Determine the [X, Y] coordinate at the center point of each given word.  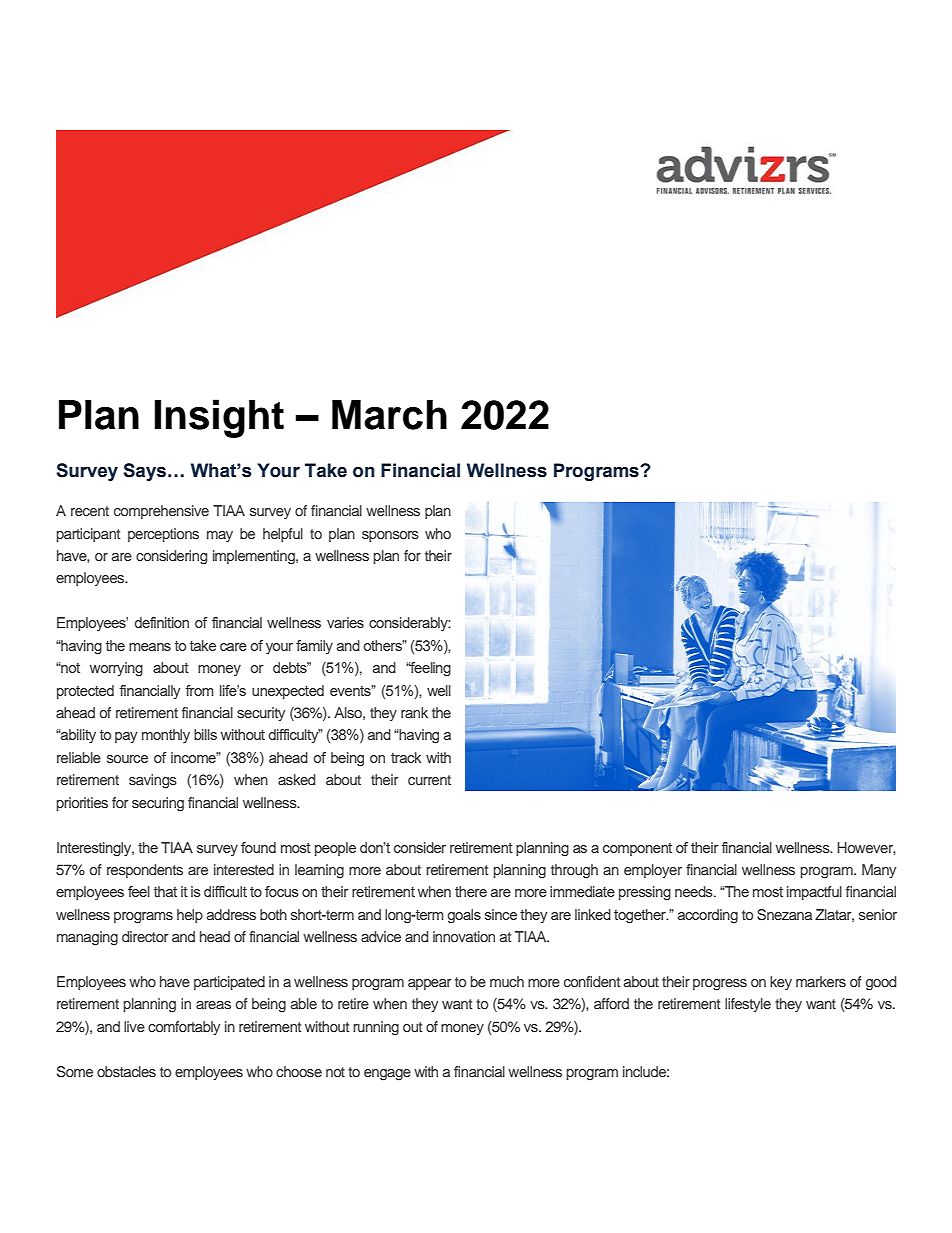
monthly [166, 736]
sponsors [390, 536]
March [389, 415]
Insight [219, 418]
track [406, 757]
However [866, 848]
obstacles [126, 1071]
